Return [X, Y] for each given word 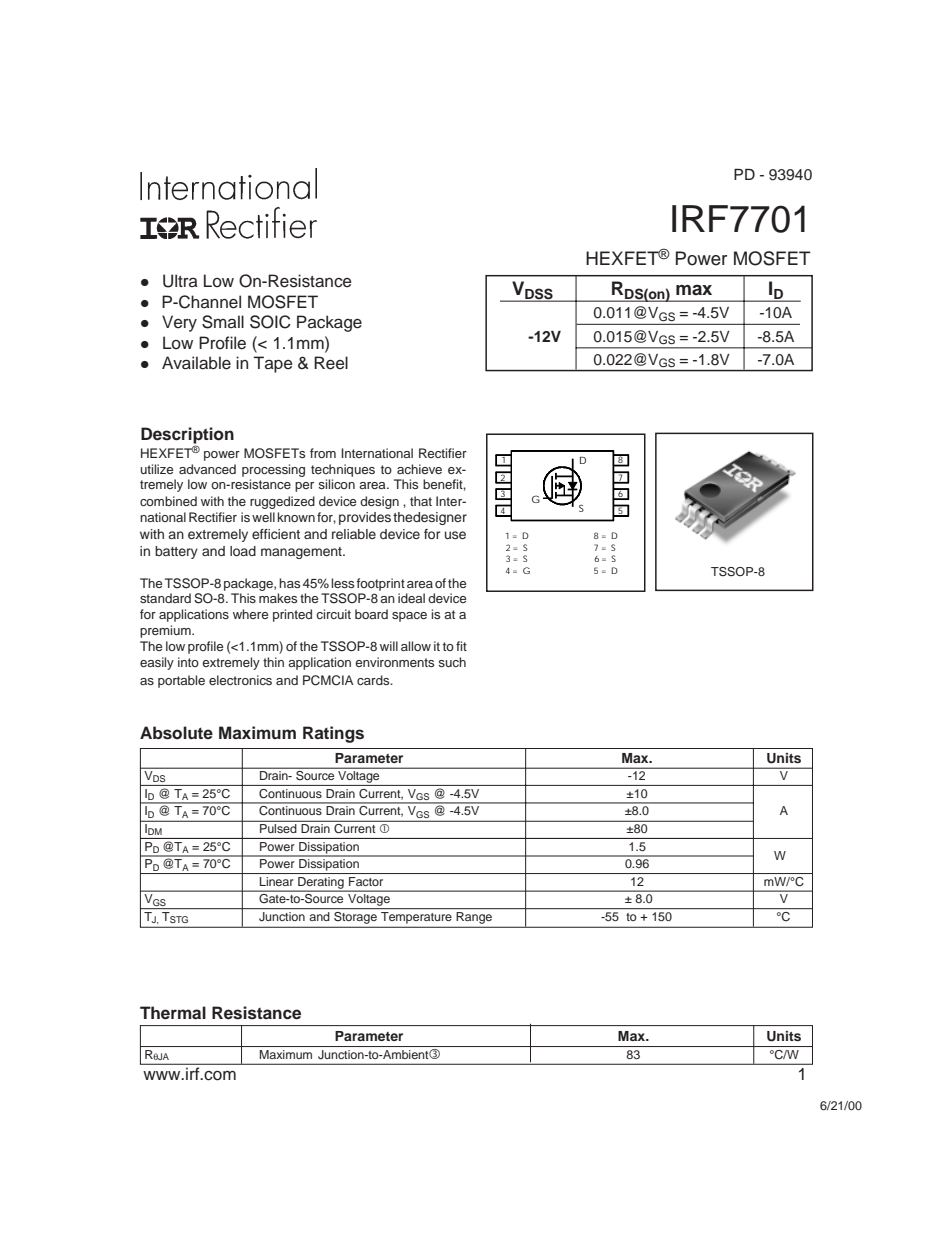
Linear [276, 881]
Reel [331, 363]
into [188, 662]
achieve [419, 469]
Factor [366, 881]
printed [292, 615]
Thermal [173, 1013]
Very [179, 323]
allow [416, 646]
